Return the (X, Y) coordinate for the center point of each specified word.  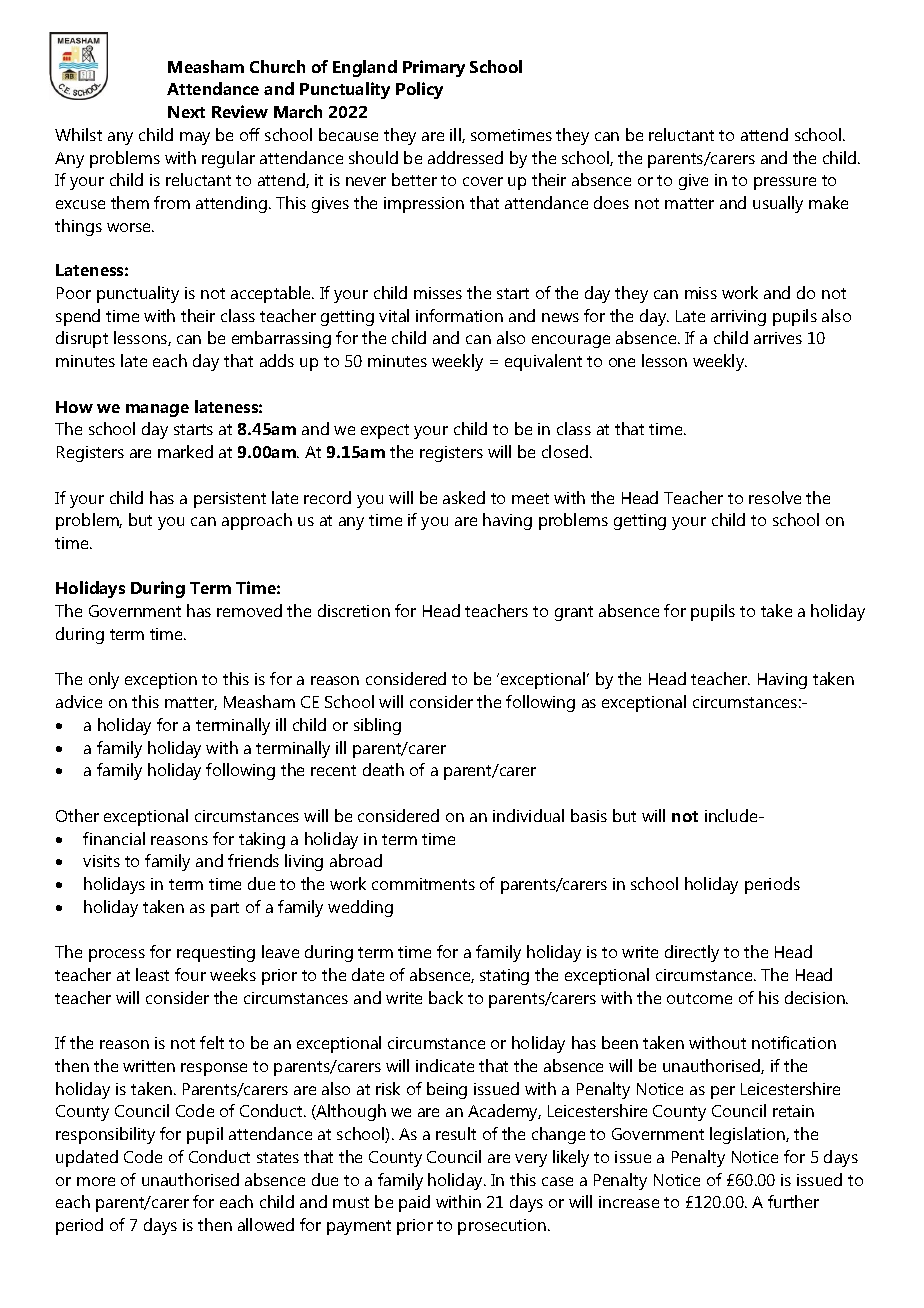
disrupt (82, 339)
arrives (778, 338)
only (104, 680)
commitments (423, 884)
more (96, 1181)
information (459, 315)
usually (778, 204)
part (225, 909)
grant (574, 613)
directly (692, 953)
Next (186, 112)
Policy (419, 90)
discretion (354, 610)
